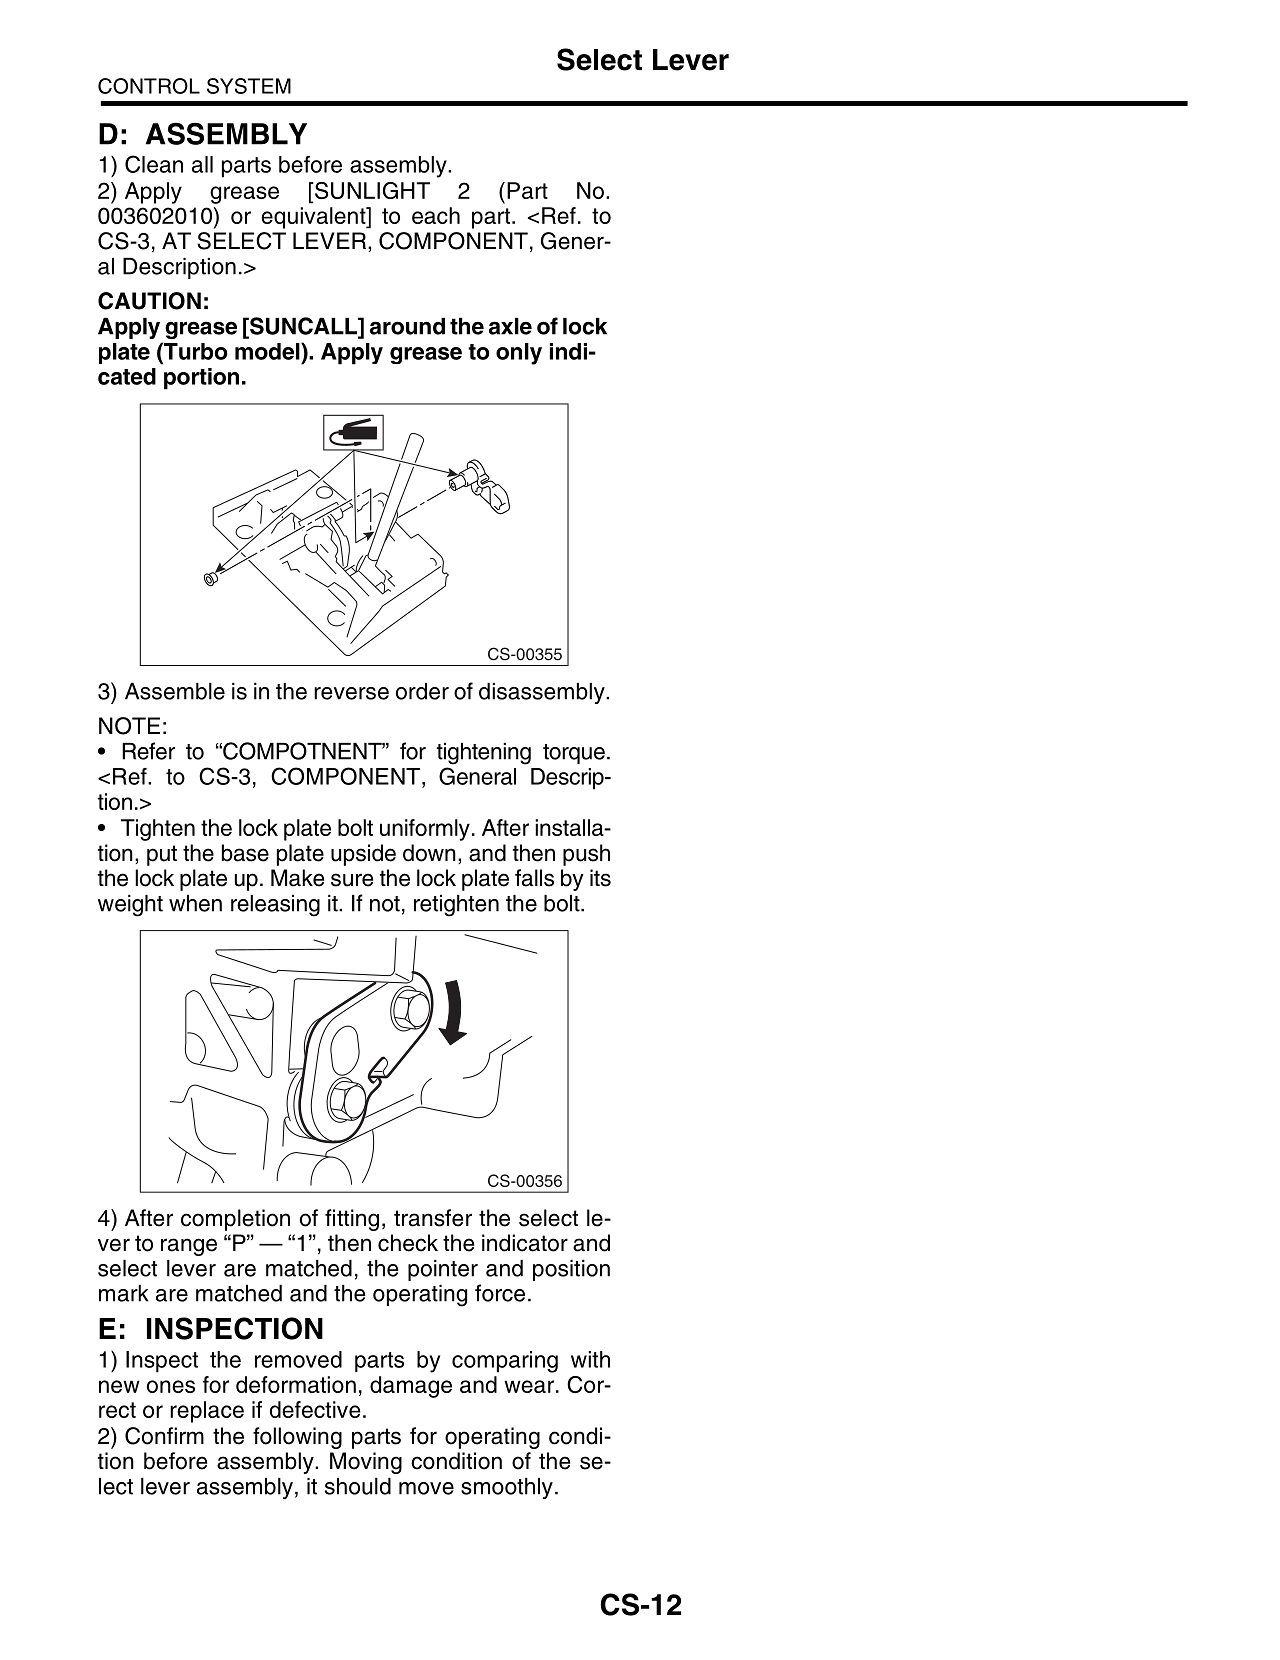 This document has width=1280, height=1660. I want to click on Refer, so click(148, 751).
